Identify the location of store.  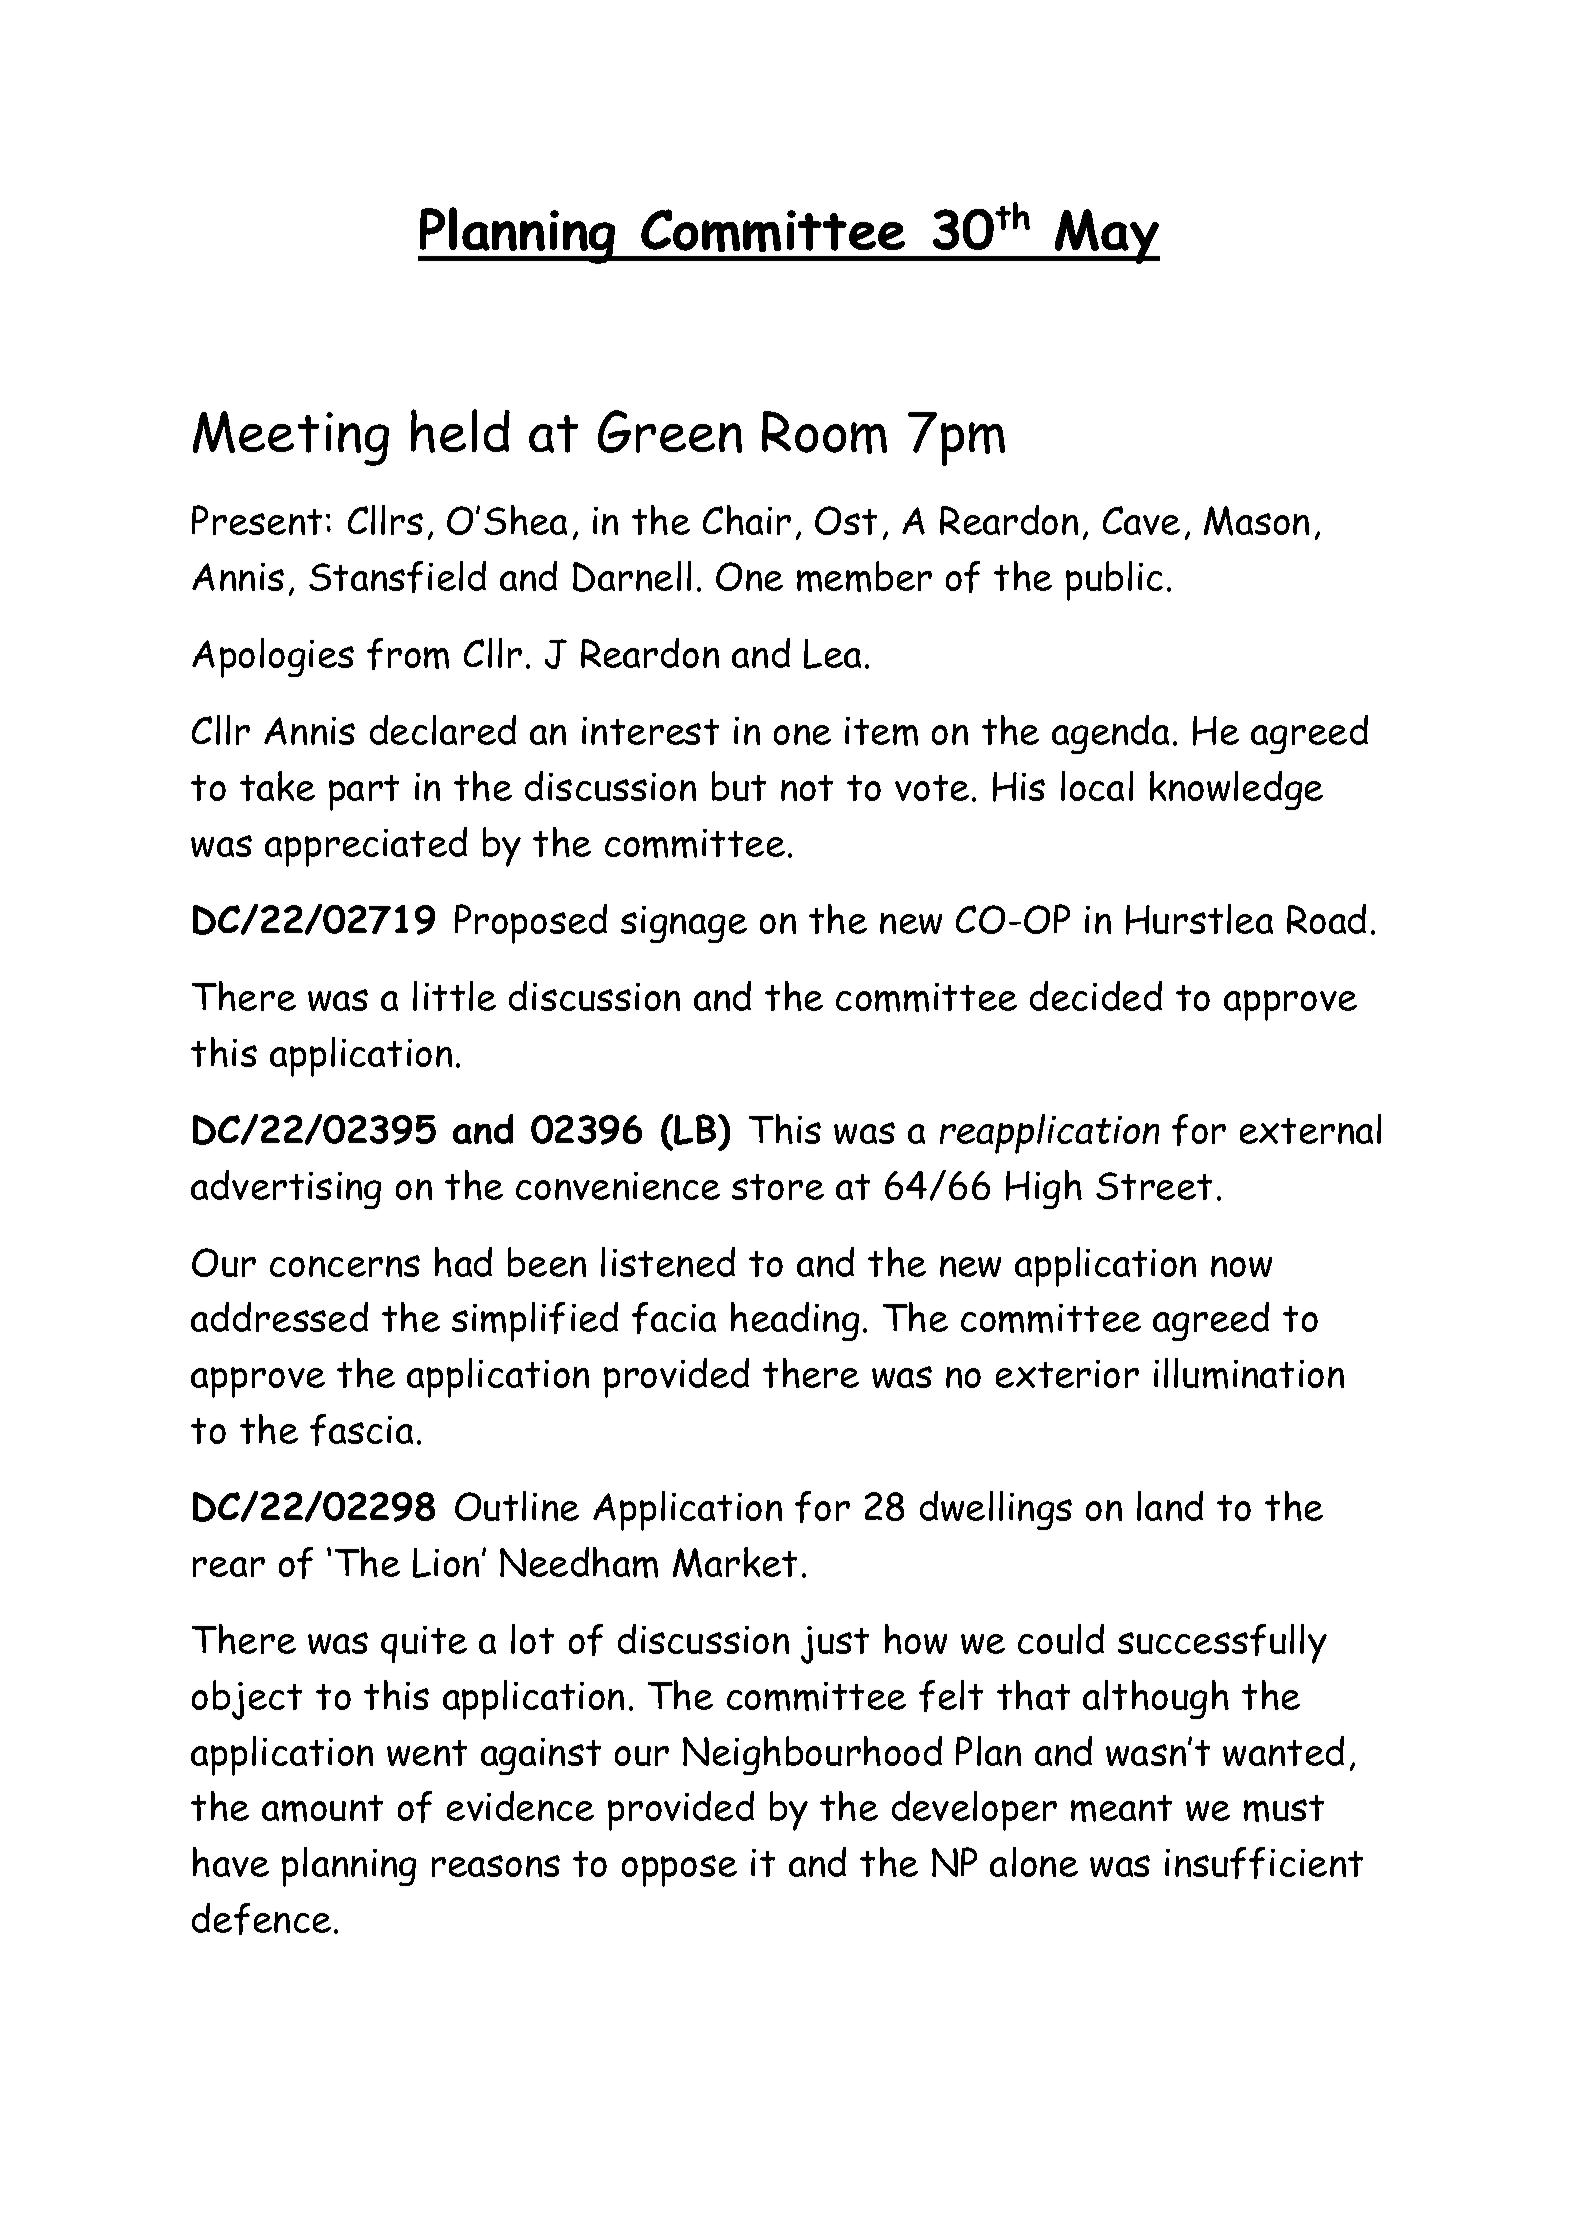
(778, 1187).
